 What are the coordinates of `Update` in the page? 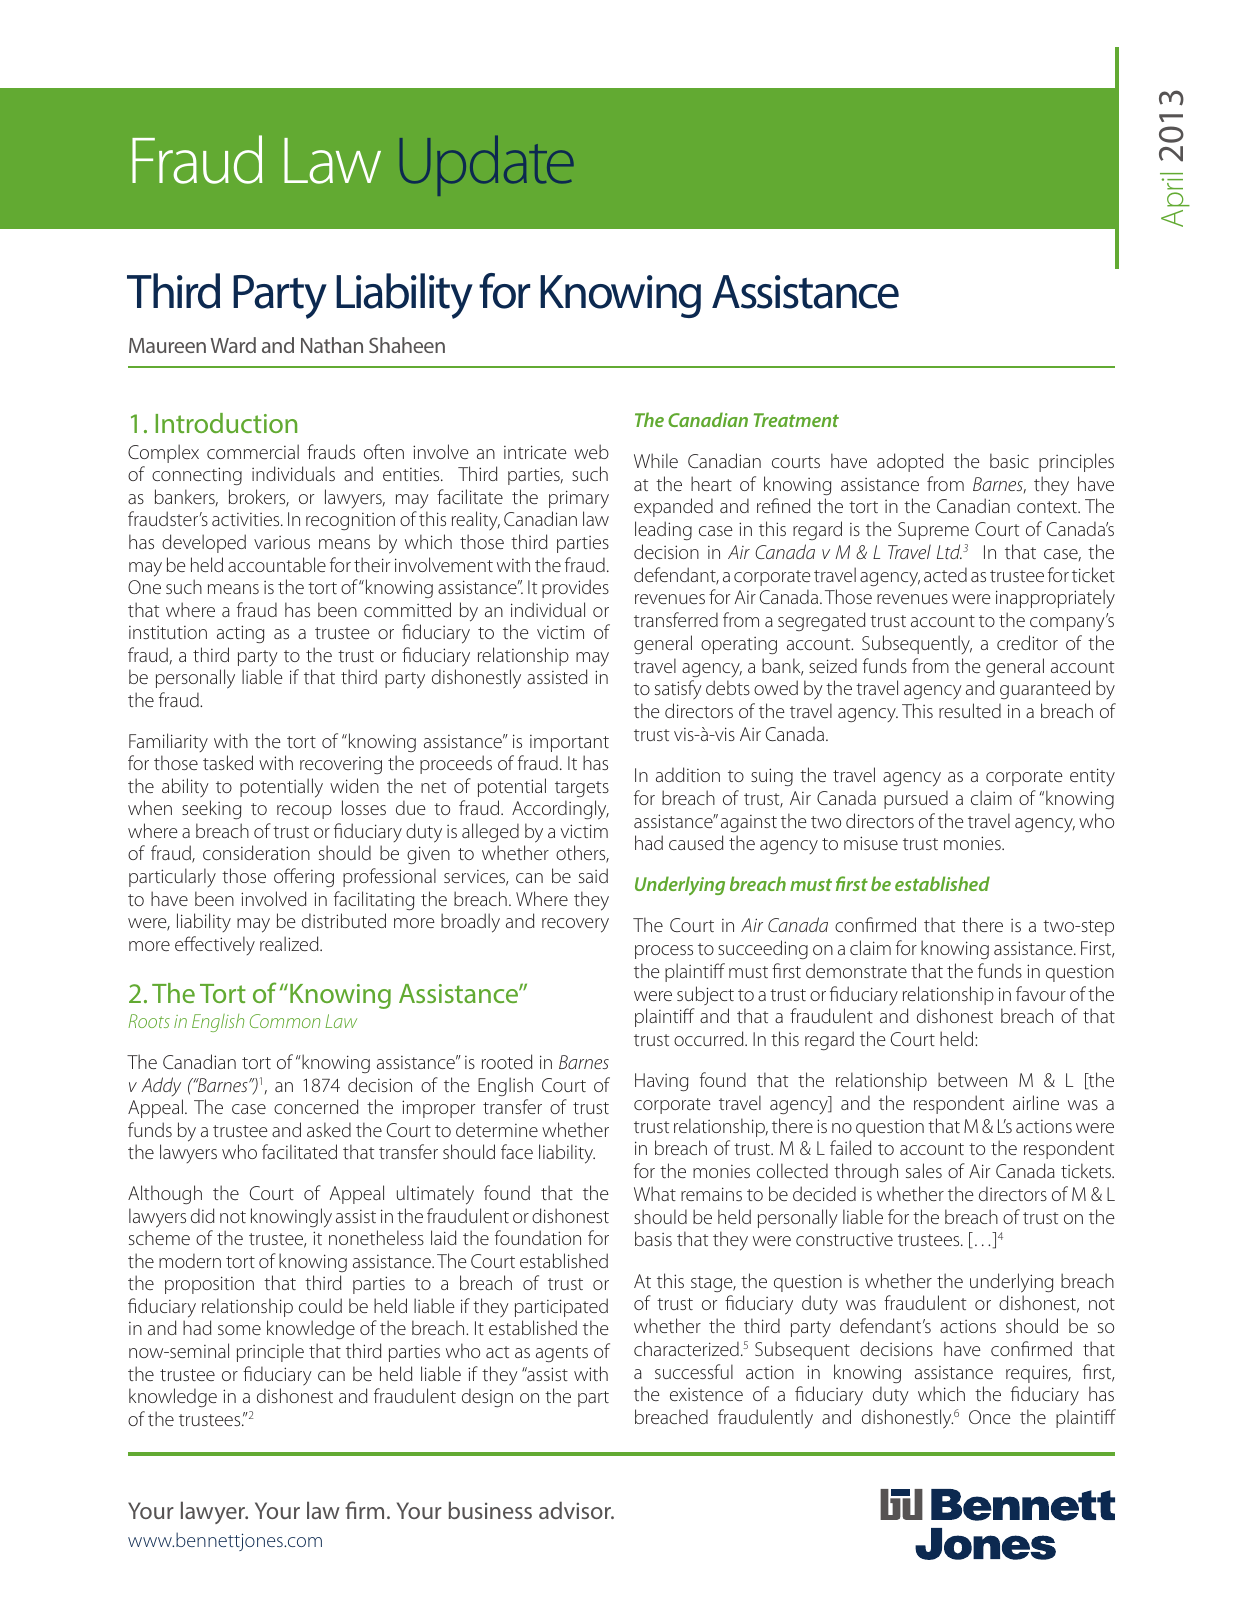 It's located at (486, 166).
